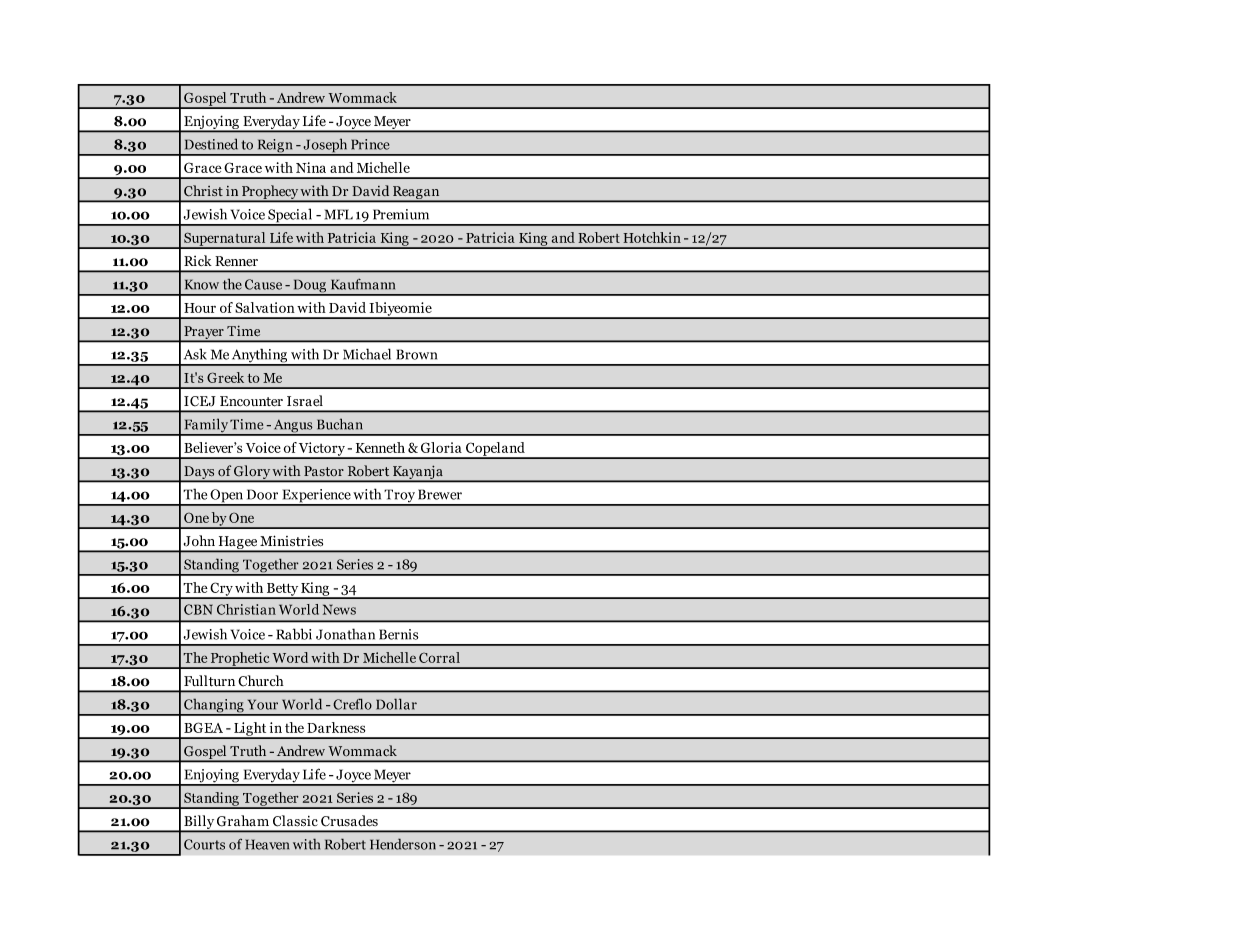 The height and width of the screenshot is (952, 1233). What do you see at coordinates (225, 377) in the screenshot?
I see `Greek` at bounding box center [225, 377].
